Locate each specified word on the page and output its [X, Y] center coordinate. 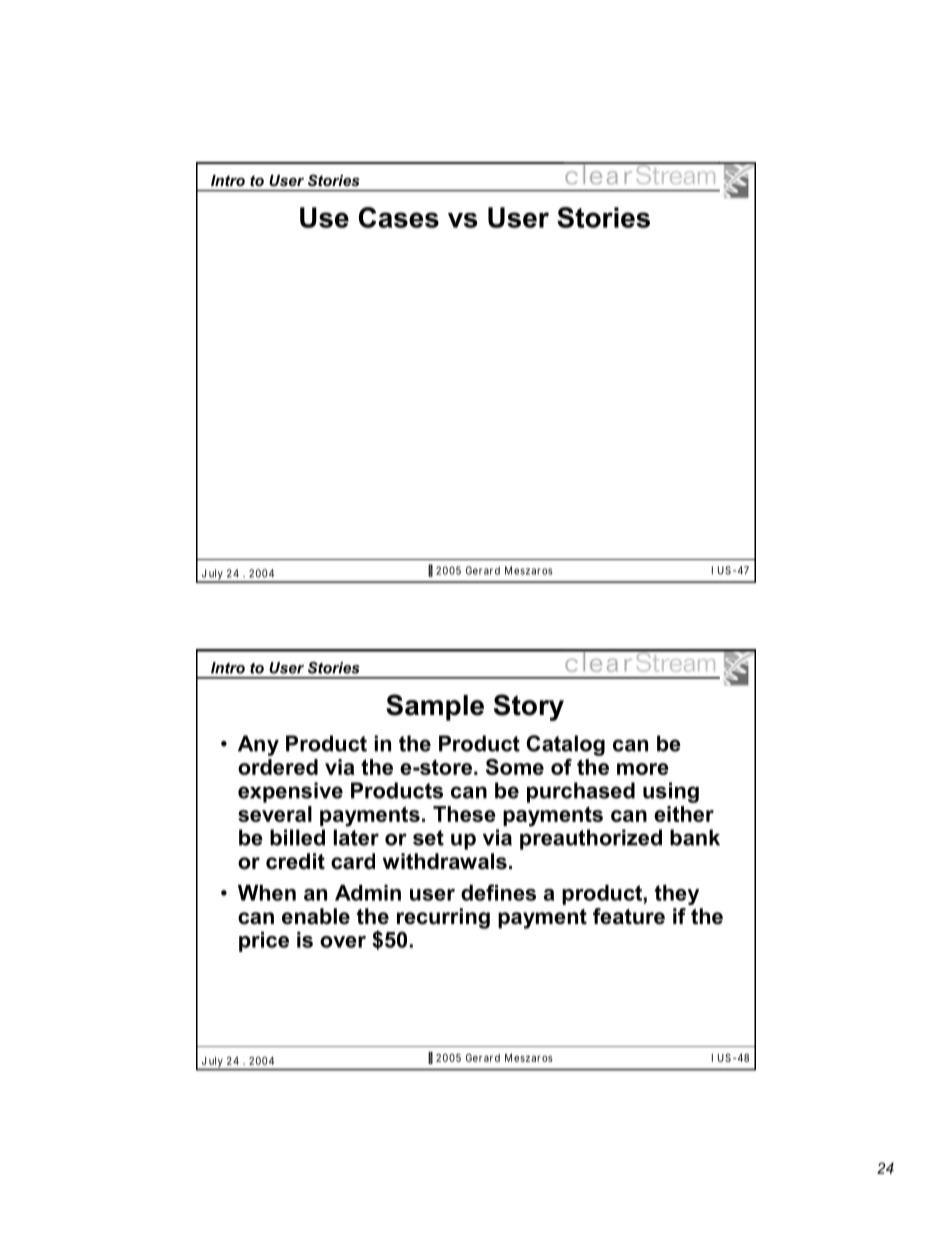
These [464, 814]
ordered [278, 767]
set [428, 838]
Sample [435, 707]
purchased [581, 792]
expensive [290, 792]
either [684, 814]
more [643, 769]
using [671, 792]
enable [316, 916]
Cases [399, 217]
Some [515, 767]
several [275, 814]
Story [529, 707]
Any [258, 745]
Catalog [565, 745]
